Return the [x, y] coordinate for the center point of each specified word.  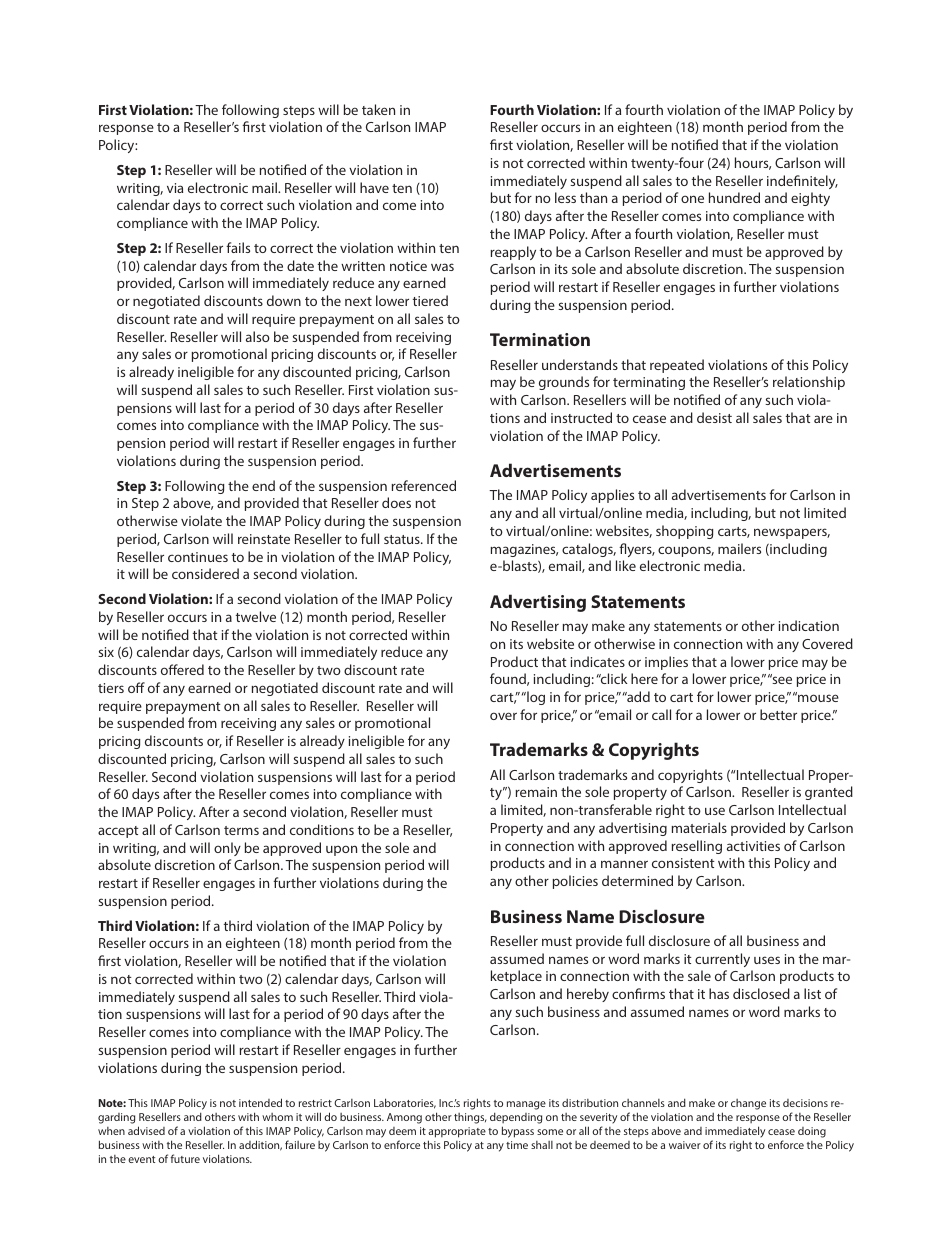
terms [241, 830]
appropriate [457, 1132]
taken [378, 109]
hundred [734, 197]
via [175, 188]
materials [699, 827]
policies [575, 882]
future [185, 1158]
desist [714, 417]
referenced [424, 485]
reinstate [264, 539]
